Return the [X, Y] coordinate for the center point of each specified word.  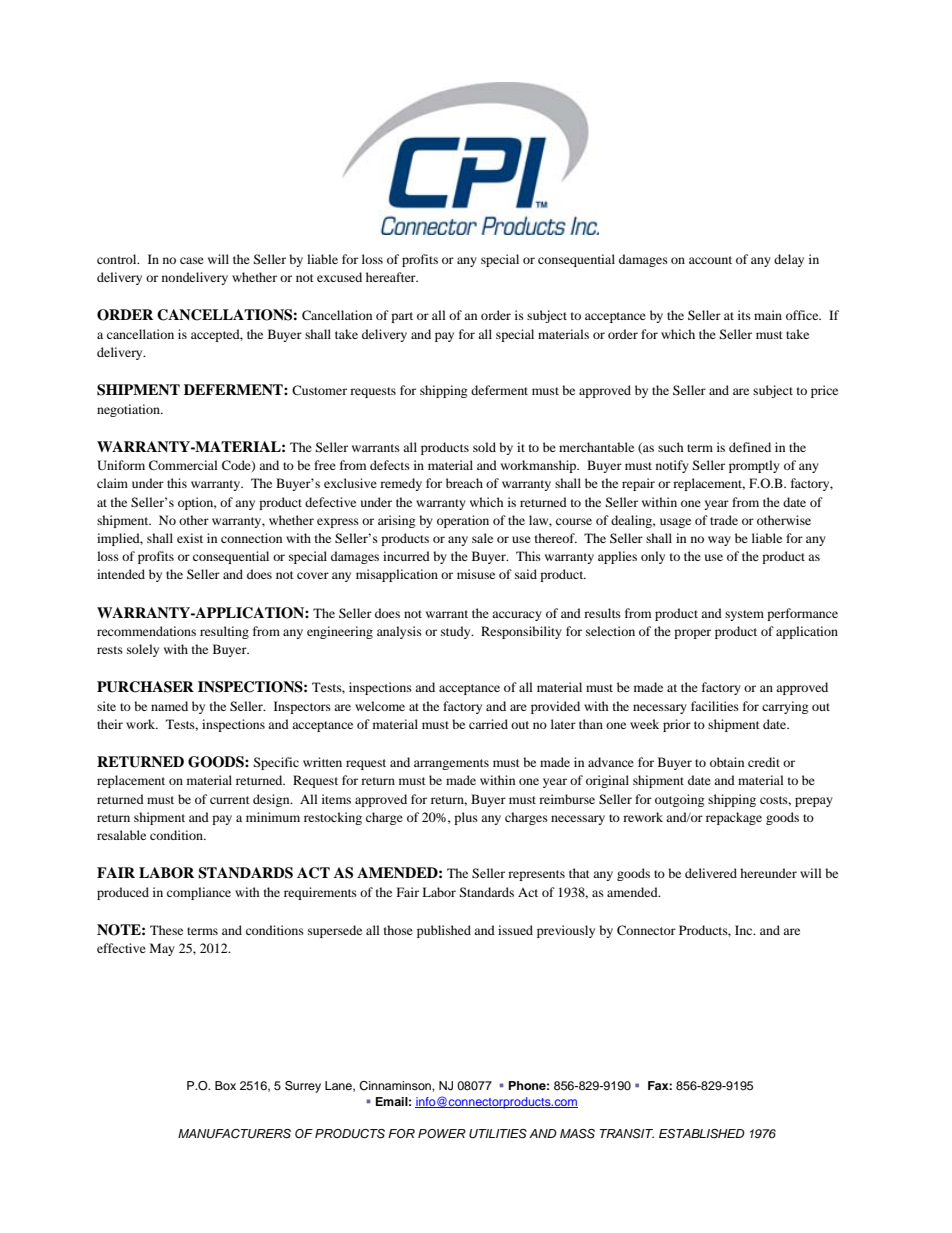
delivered [711, 873]
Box [225, 1085]
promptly [754, 466]
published [444, 931]
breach [464, 483]
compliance [199, 893]
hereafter [392, 277]
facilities [715, 706]
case [192, 260]
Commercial [183, 465]
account [710, 260]
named [169, 706]
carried [488, 724]
